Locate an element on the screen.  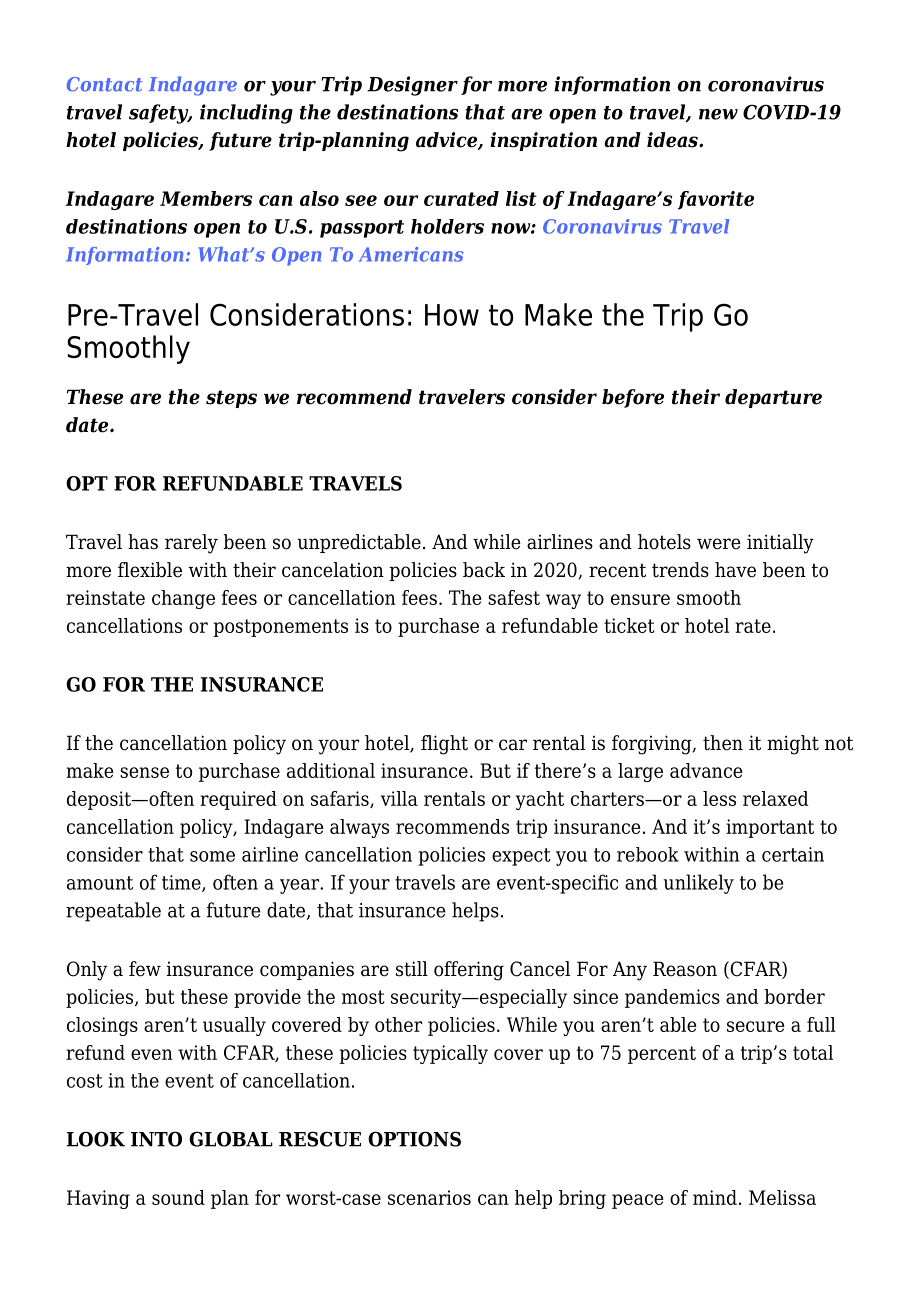
new is located at coordinates (718, 114).
